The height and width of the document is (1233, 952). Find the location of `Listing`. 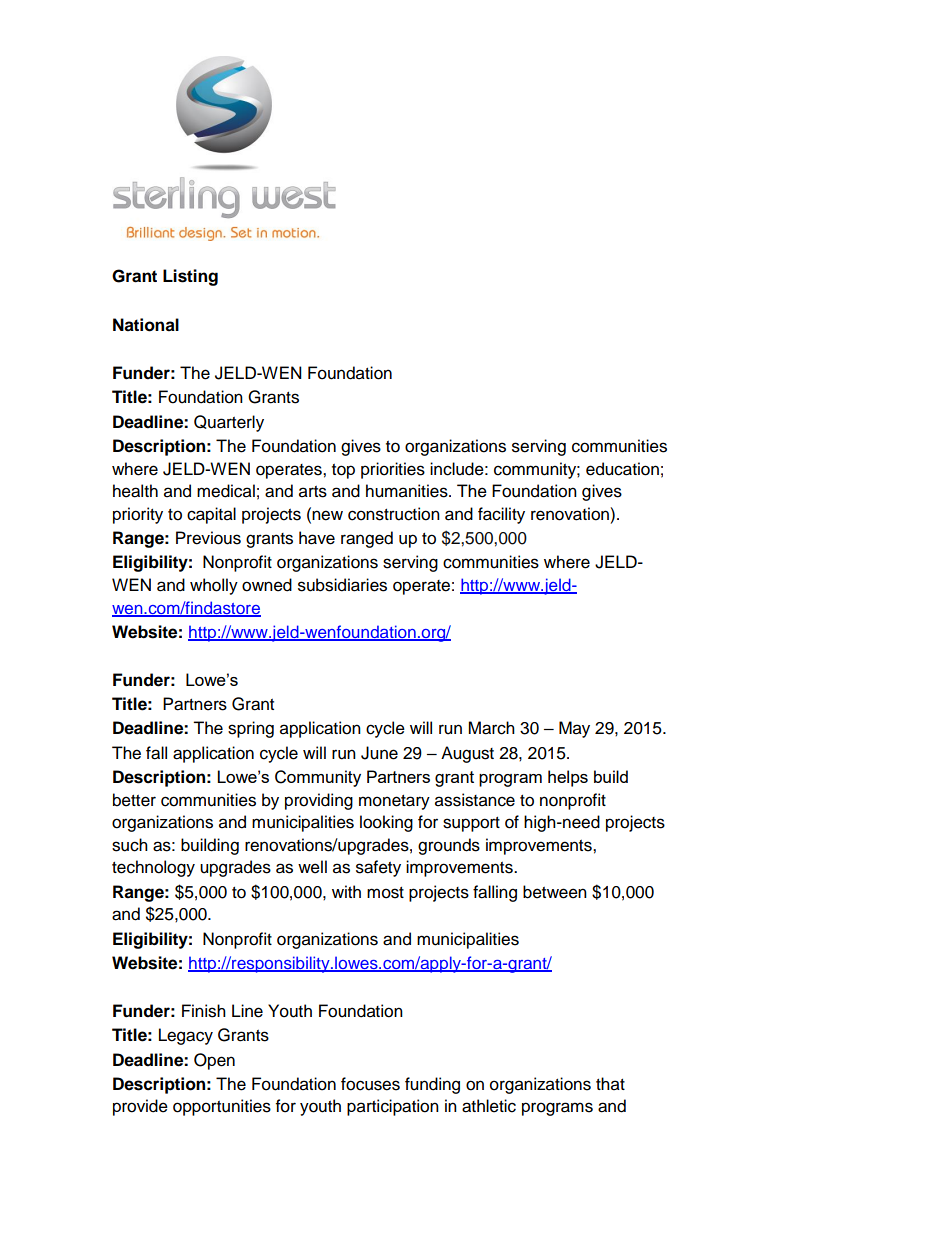

Listing is located at coordinates (190, 277).
